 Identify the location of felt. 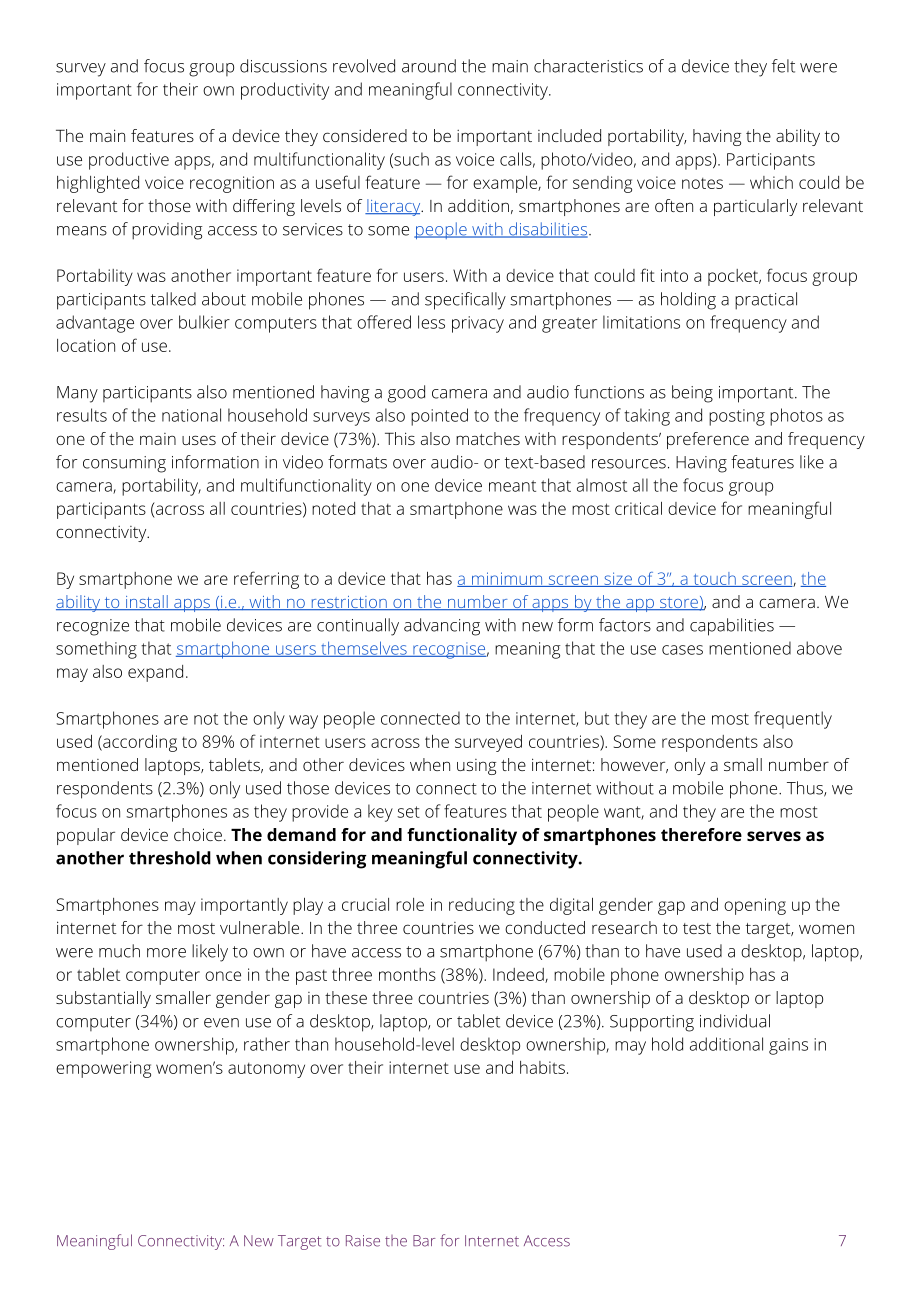
(783, 66).
